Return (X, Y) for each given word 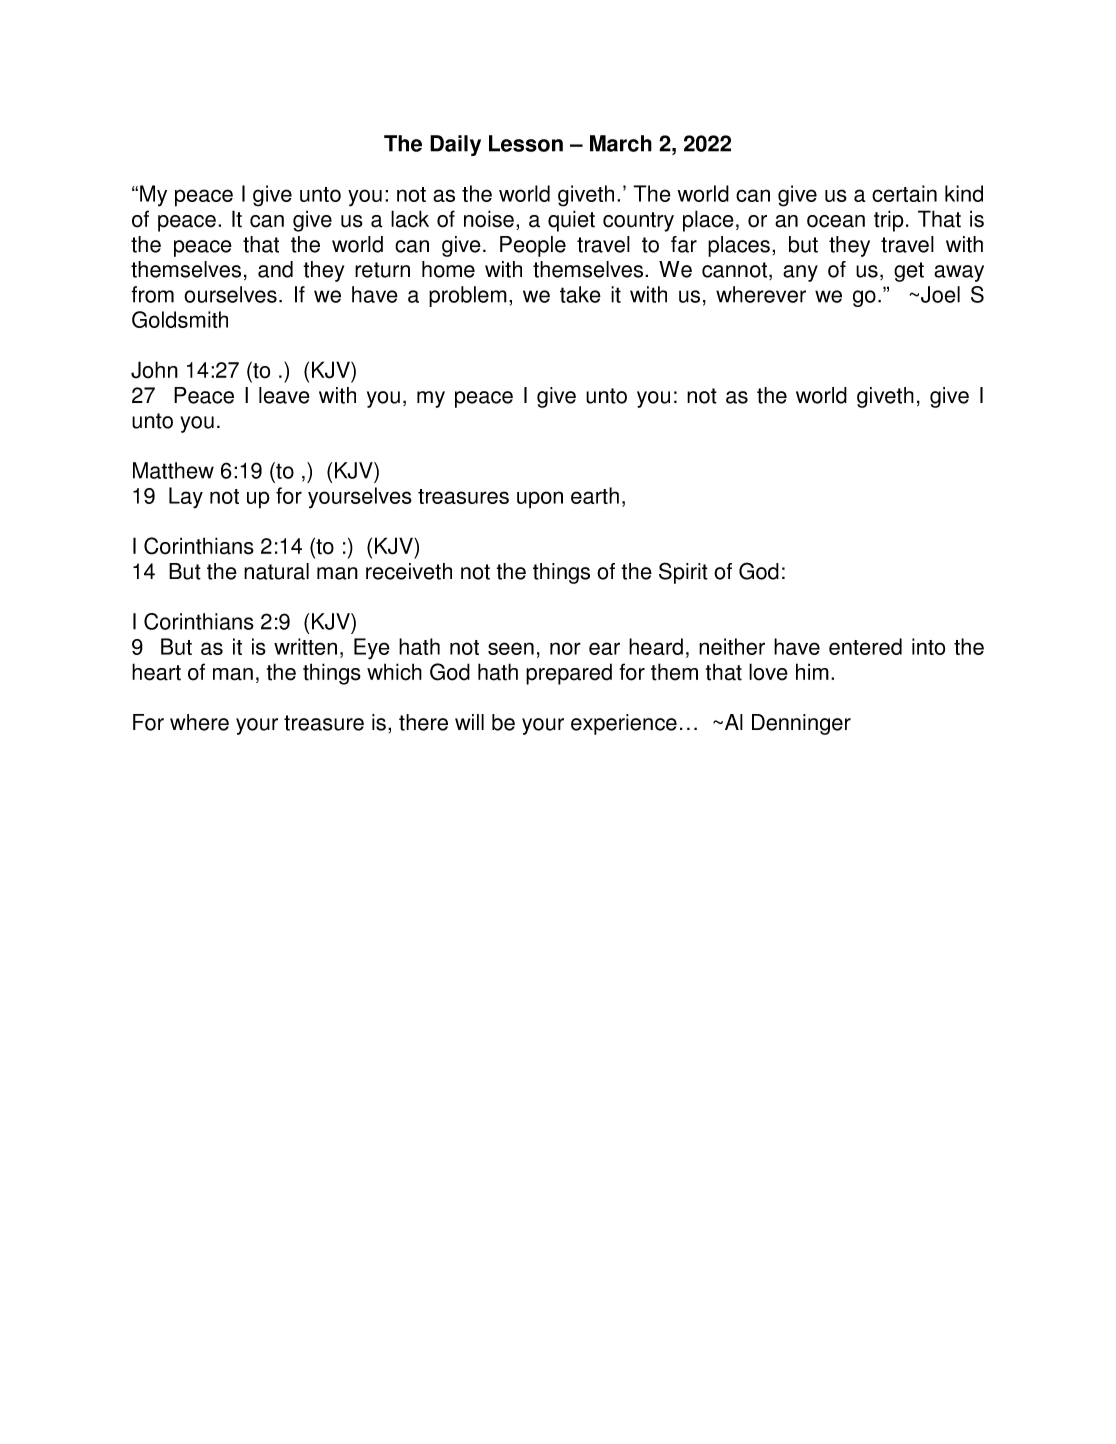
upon (540, 500)
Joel (940, 294)
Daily (455, 145)
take (580, 294)
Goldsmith (180, 319)
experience (624, 724)
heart (156, 672)
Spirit (683, 573)
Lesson (526, 143)
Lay (186, 498)
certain (904, 193)
